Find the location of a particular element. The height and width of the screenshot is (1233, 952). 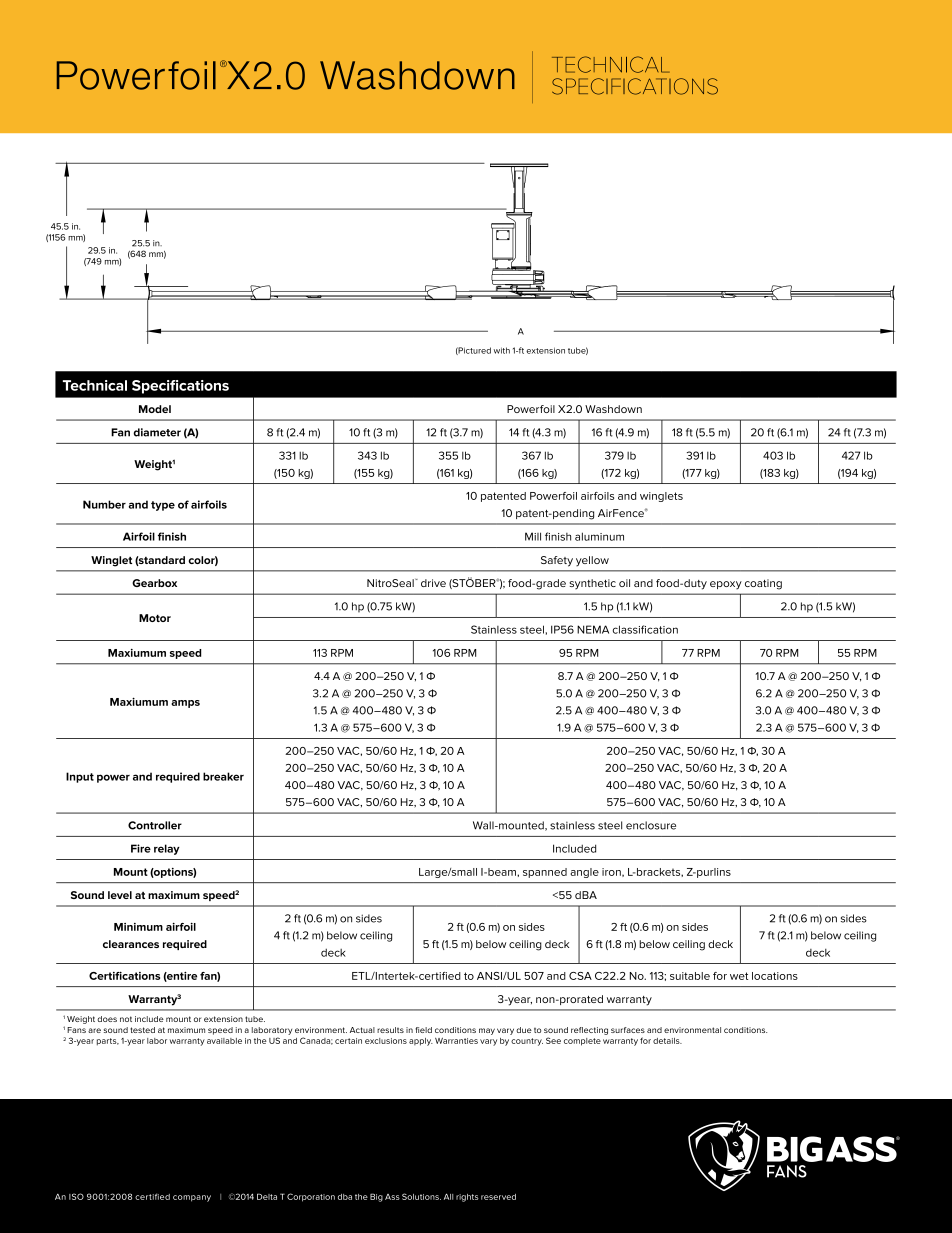

reserved is located at coordinates (498, 1197).
